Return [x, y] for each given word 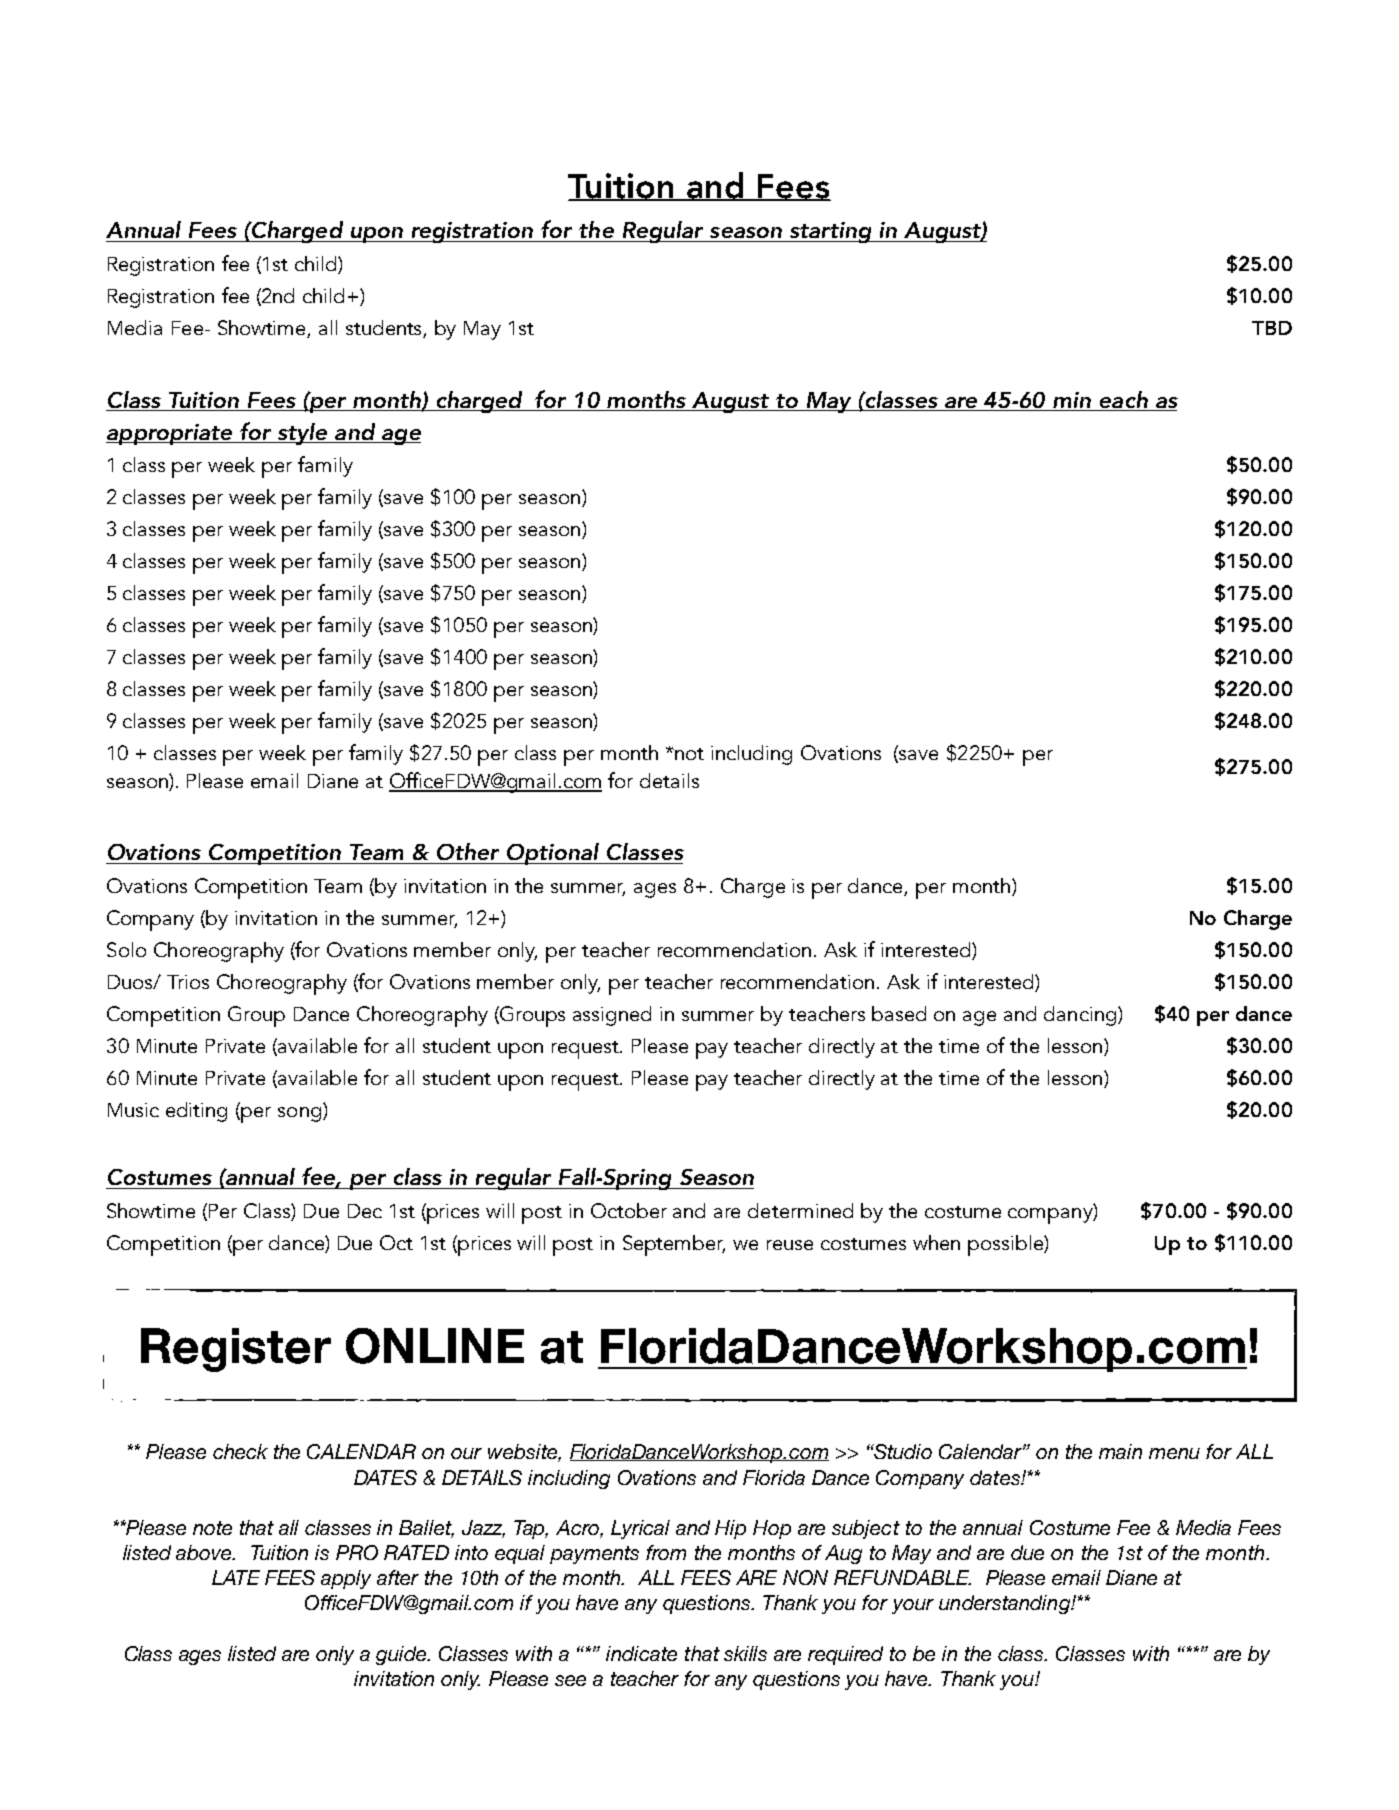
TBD [1272, 328]
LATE [236, 1577]
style [303, 434]
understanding [1006, 1604]
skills [745, 1653]
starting [830, 232]
